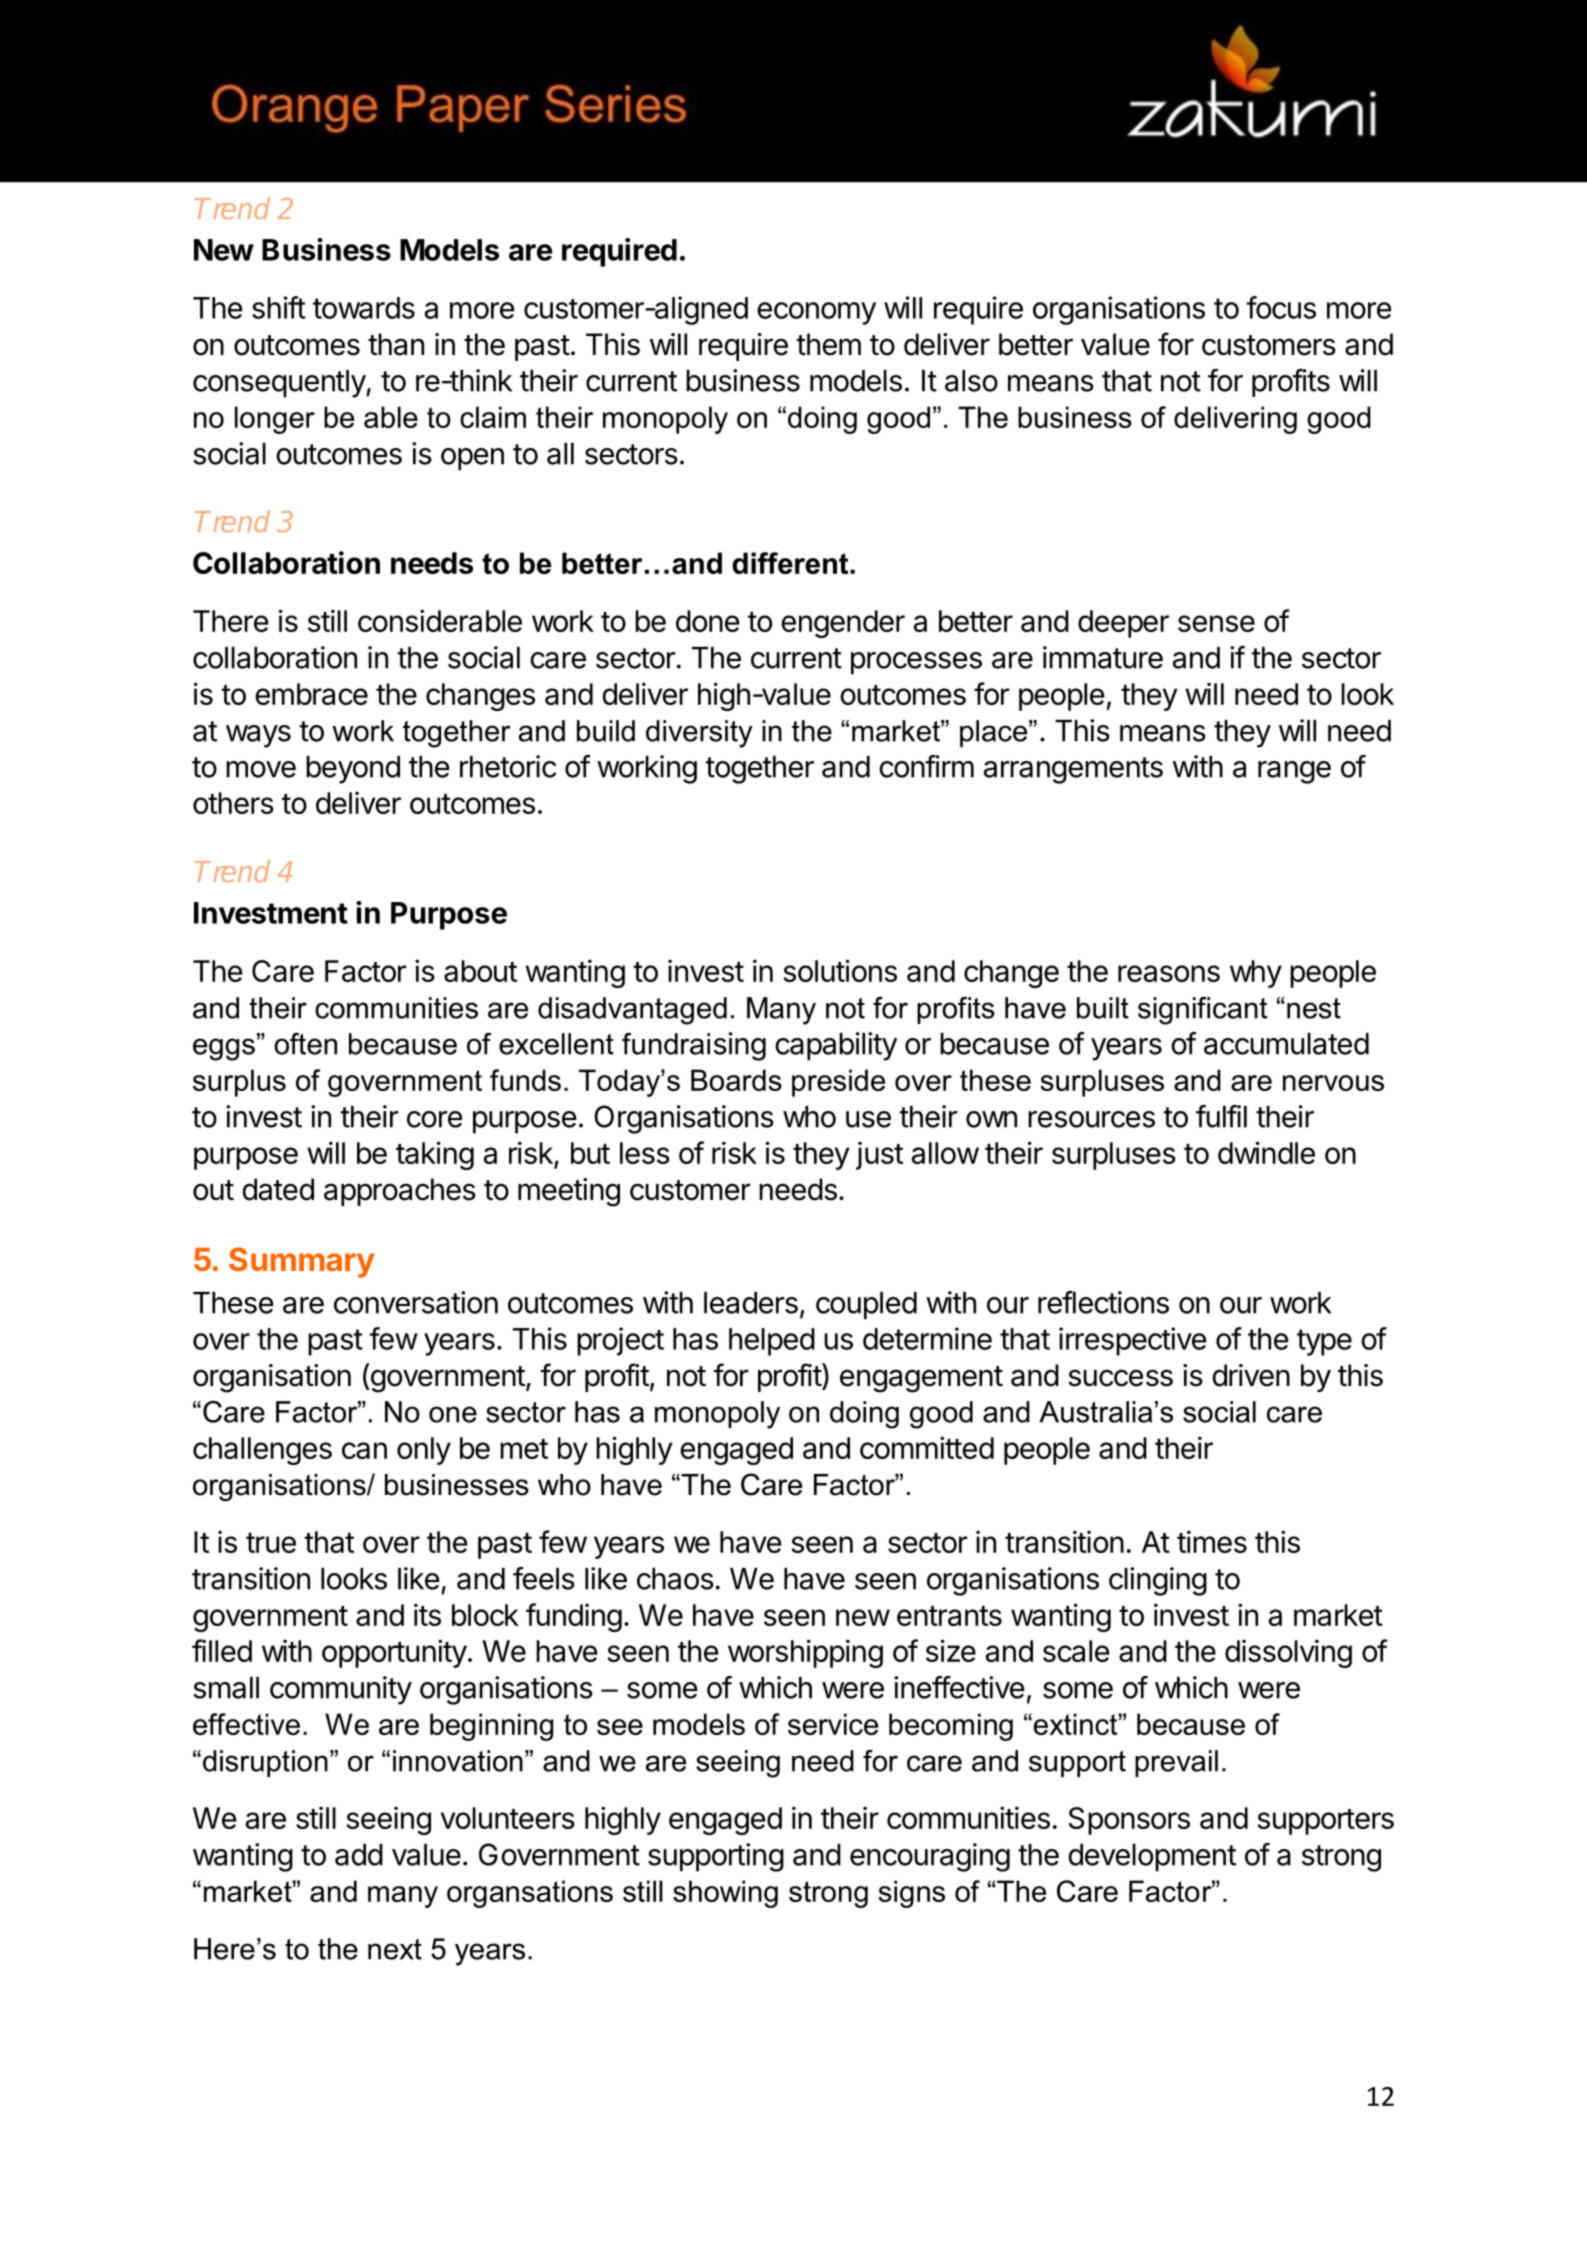 The width and height of the document is (1587, 2244). Describe the element at coordinates (828, 344) in the document. I see `them` at that location.
